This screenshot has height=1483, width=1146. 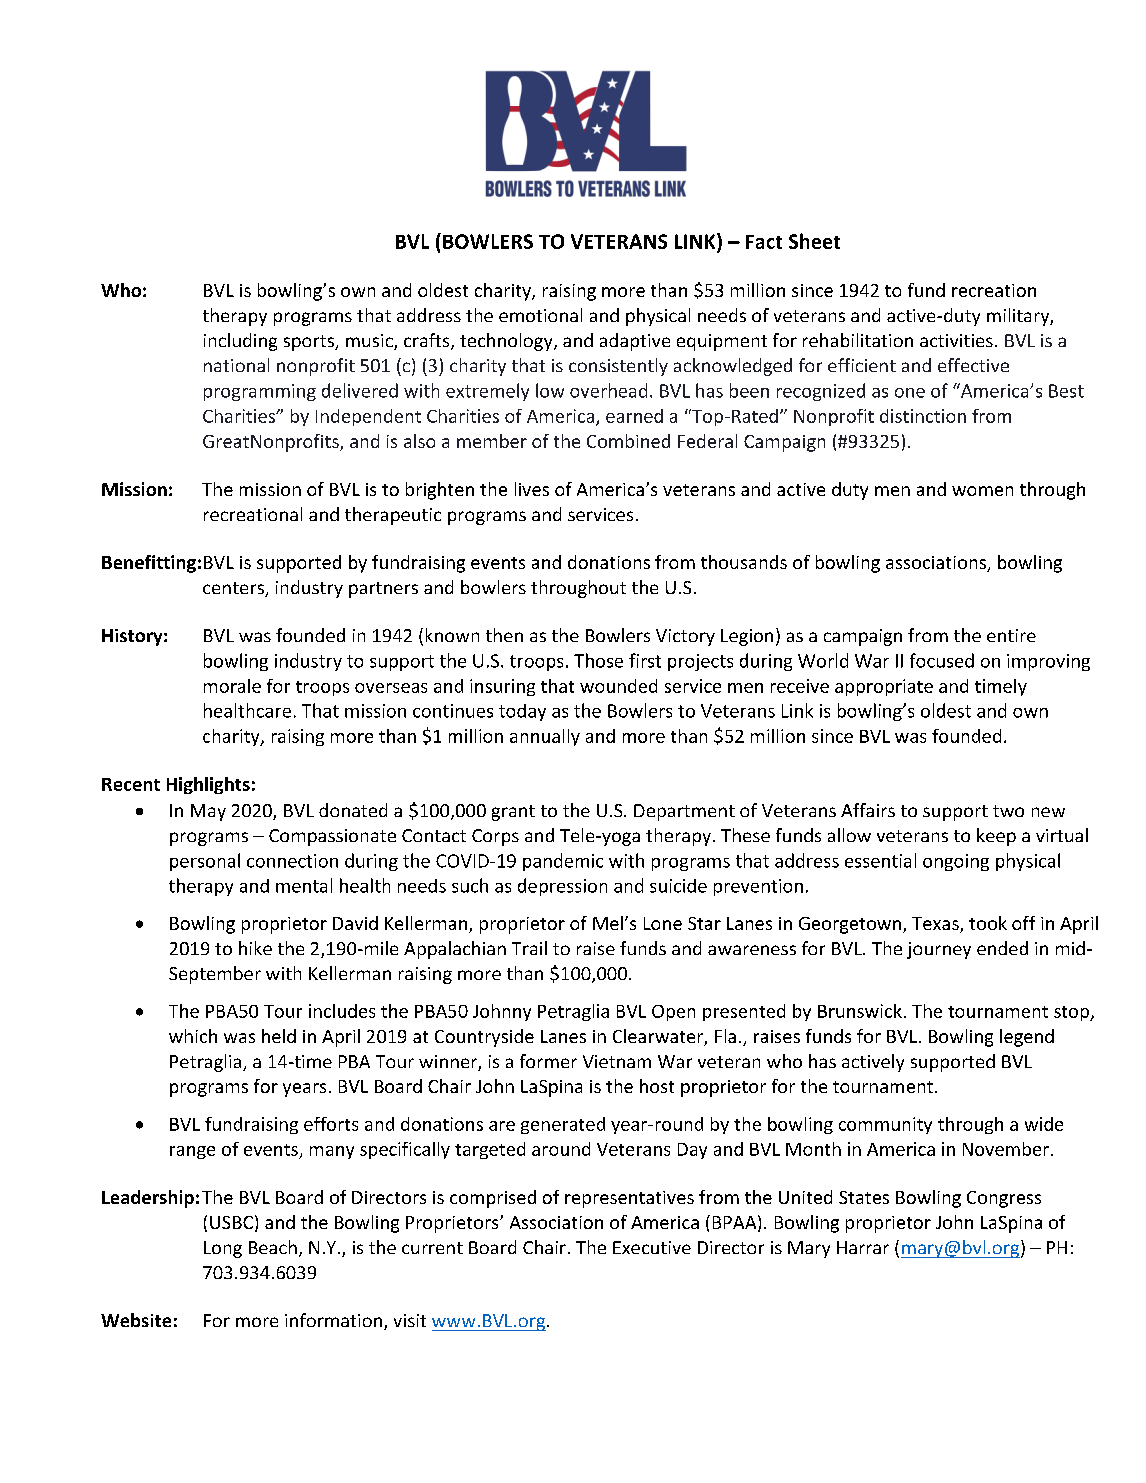 What do you see at coordinates (234, 589) in the screenshot?
I see `centers` at bounding box center [234, 589].
